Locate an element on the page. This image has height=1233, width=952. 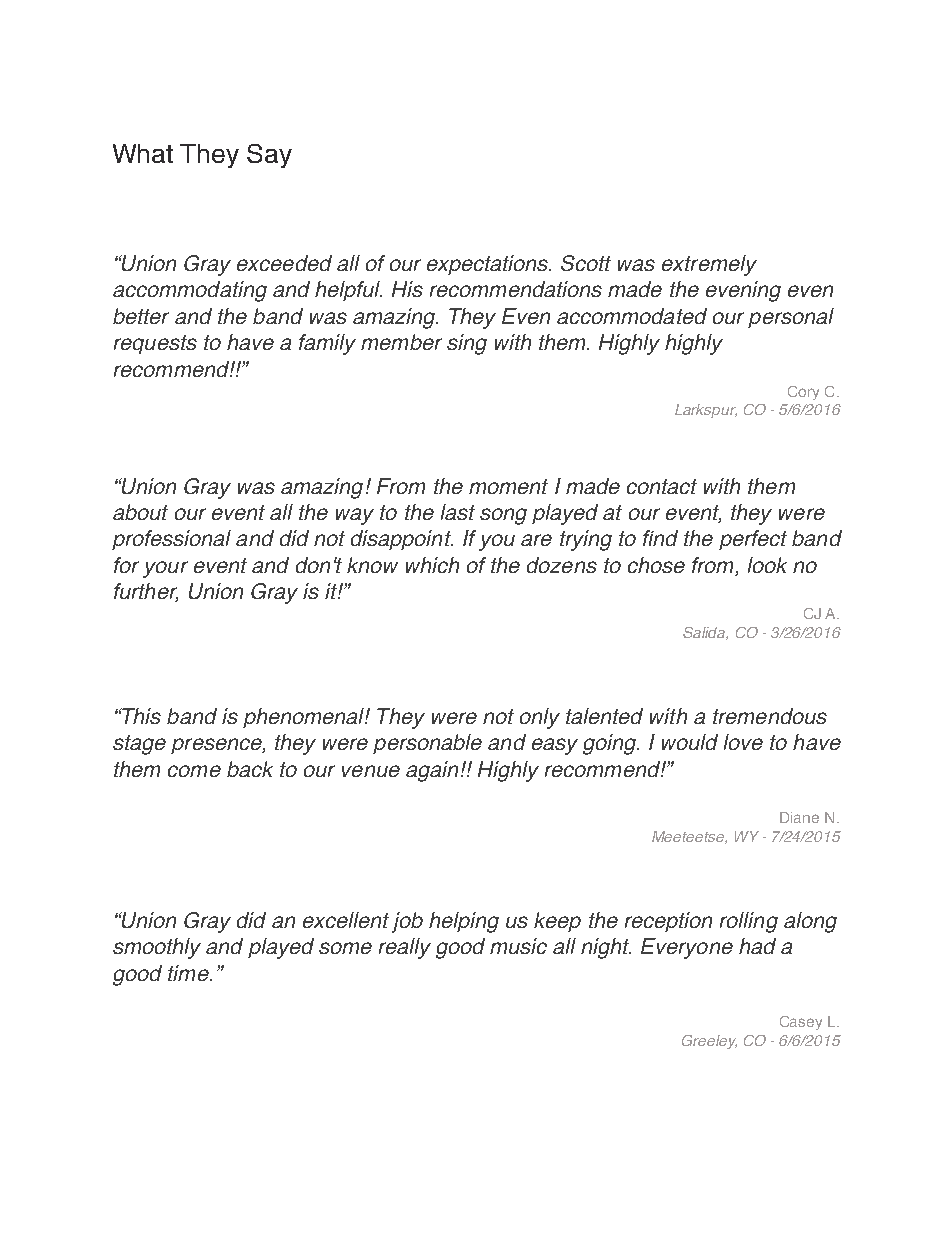
music is located at coordinates (518, 946).
